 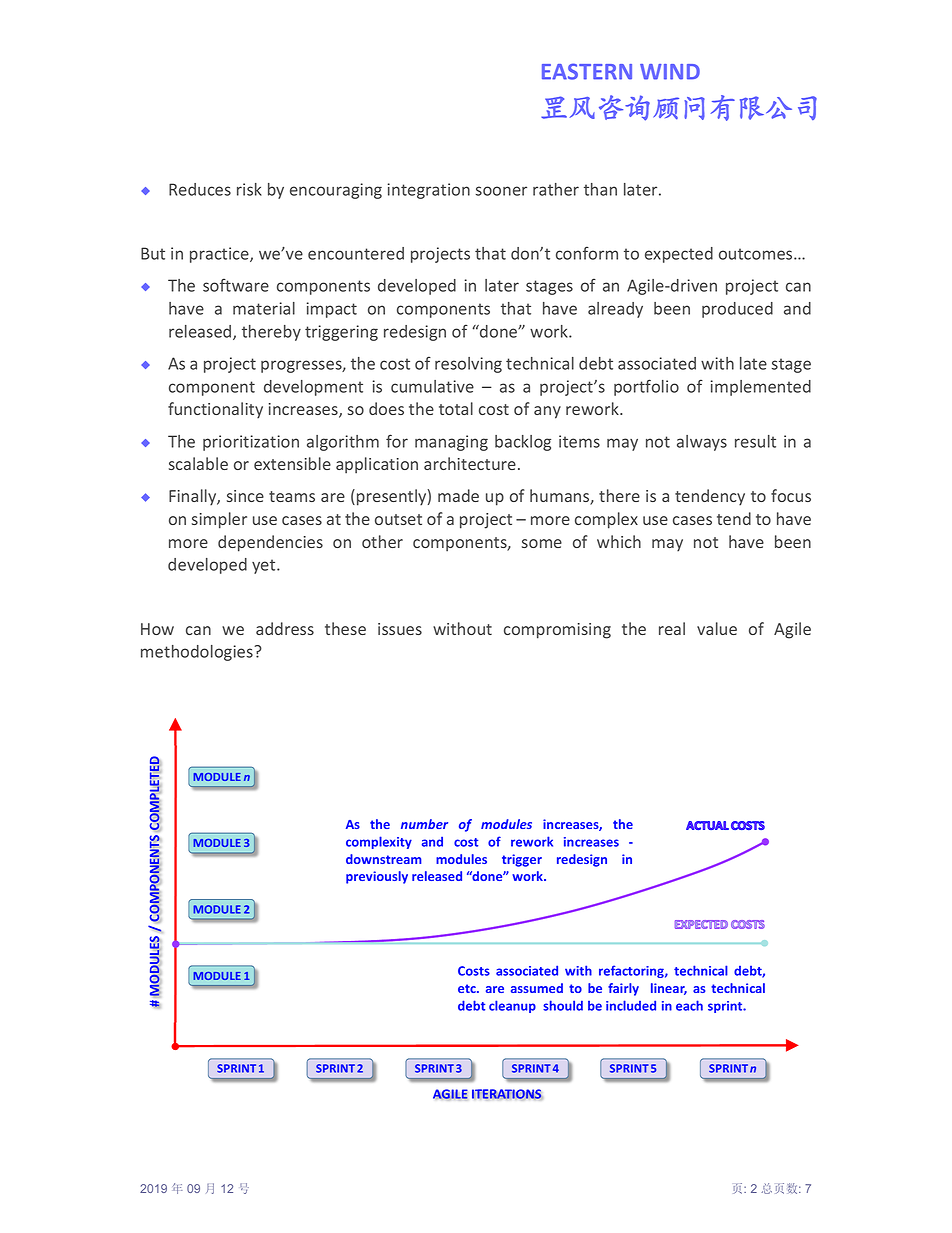 What do you see at coordinates (501, 191) in the document?
I see `sooner` at bounding box center [501, 191].
